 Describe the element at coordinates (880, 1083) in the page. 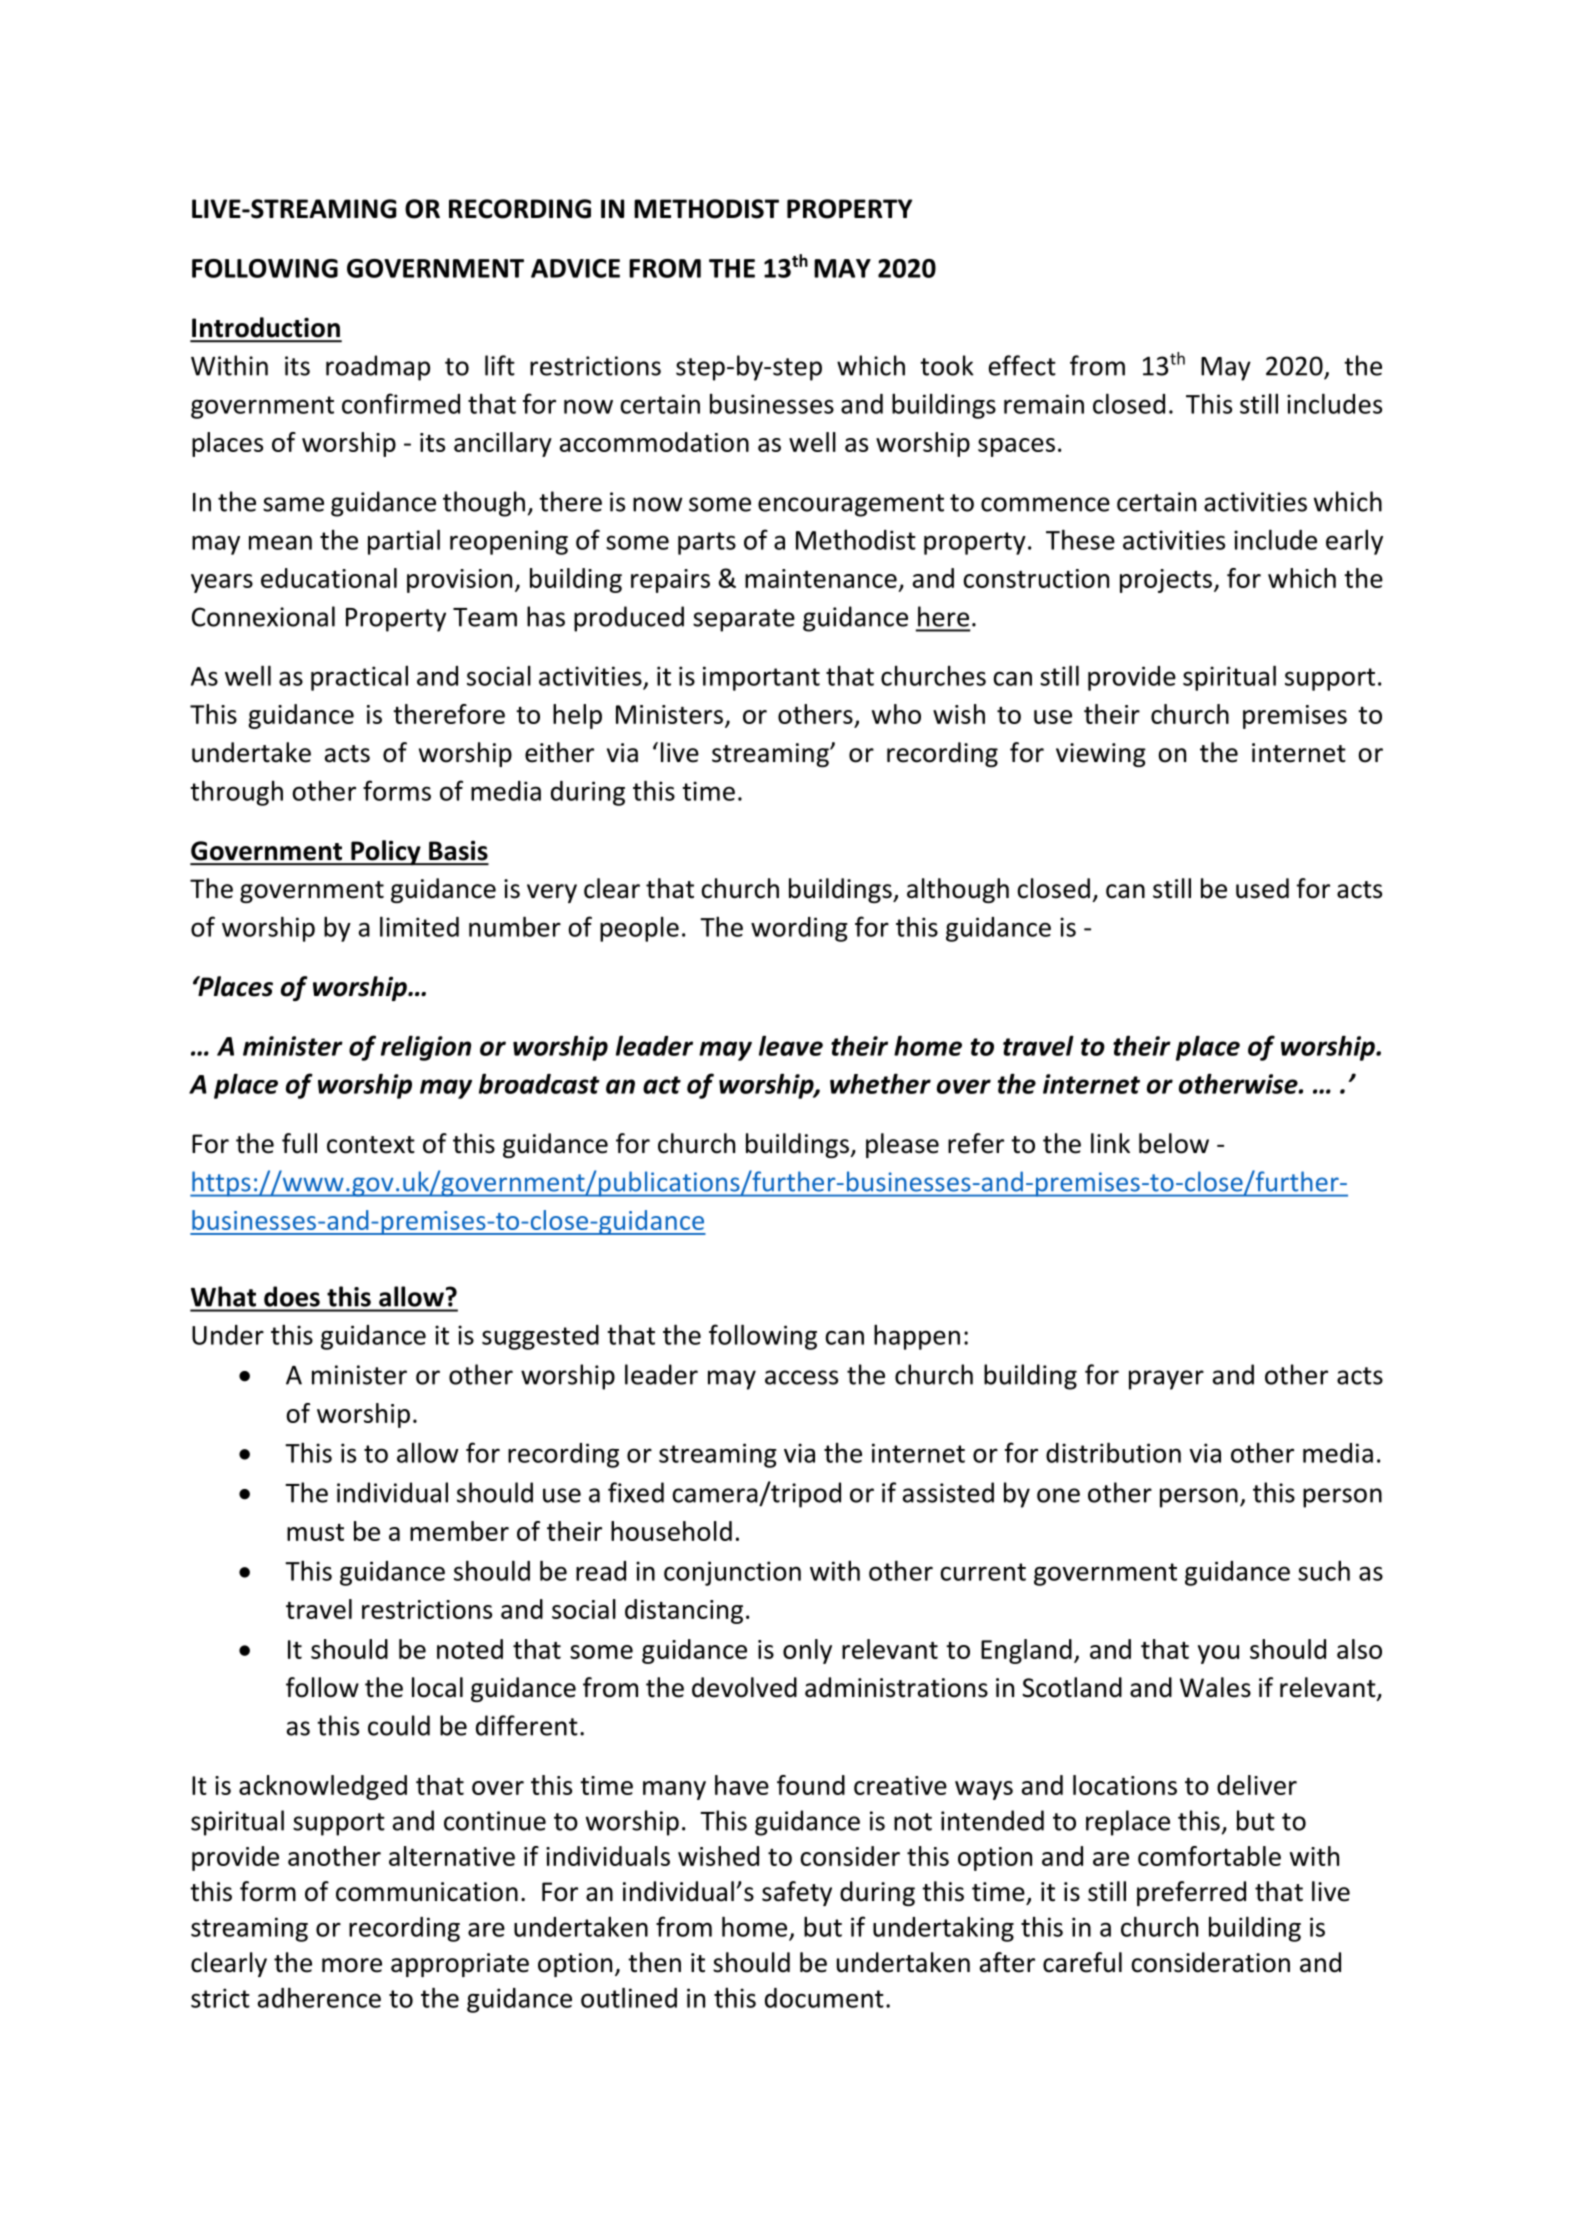

I see `whether` at that location.
